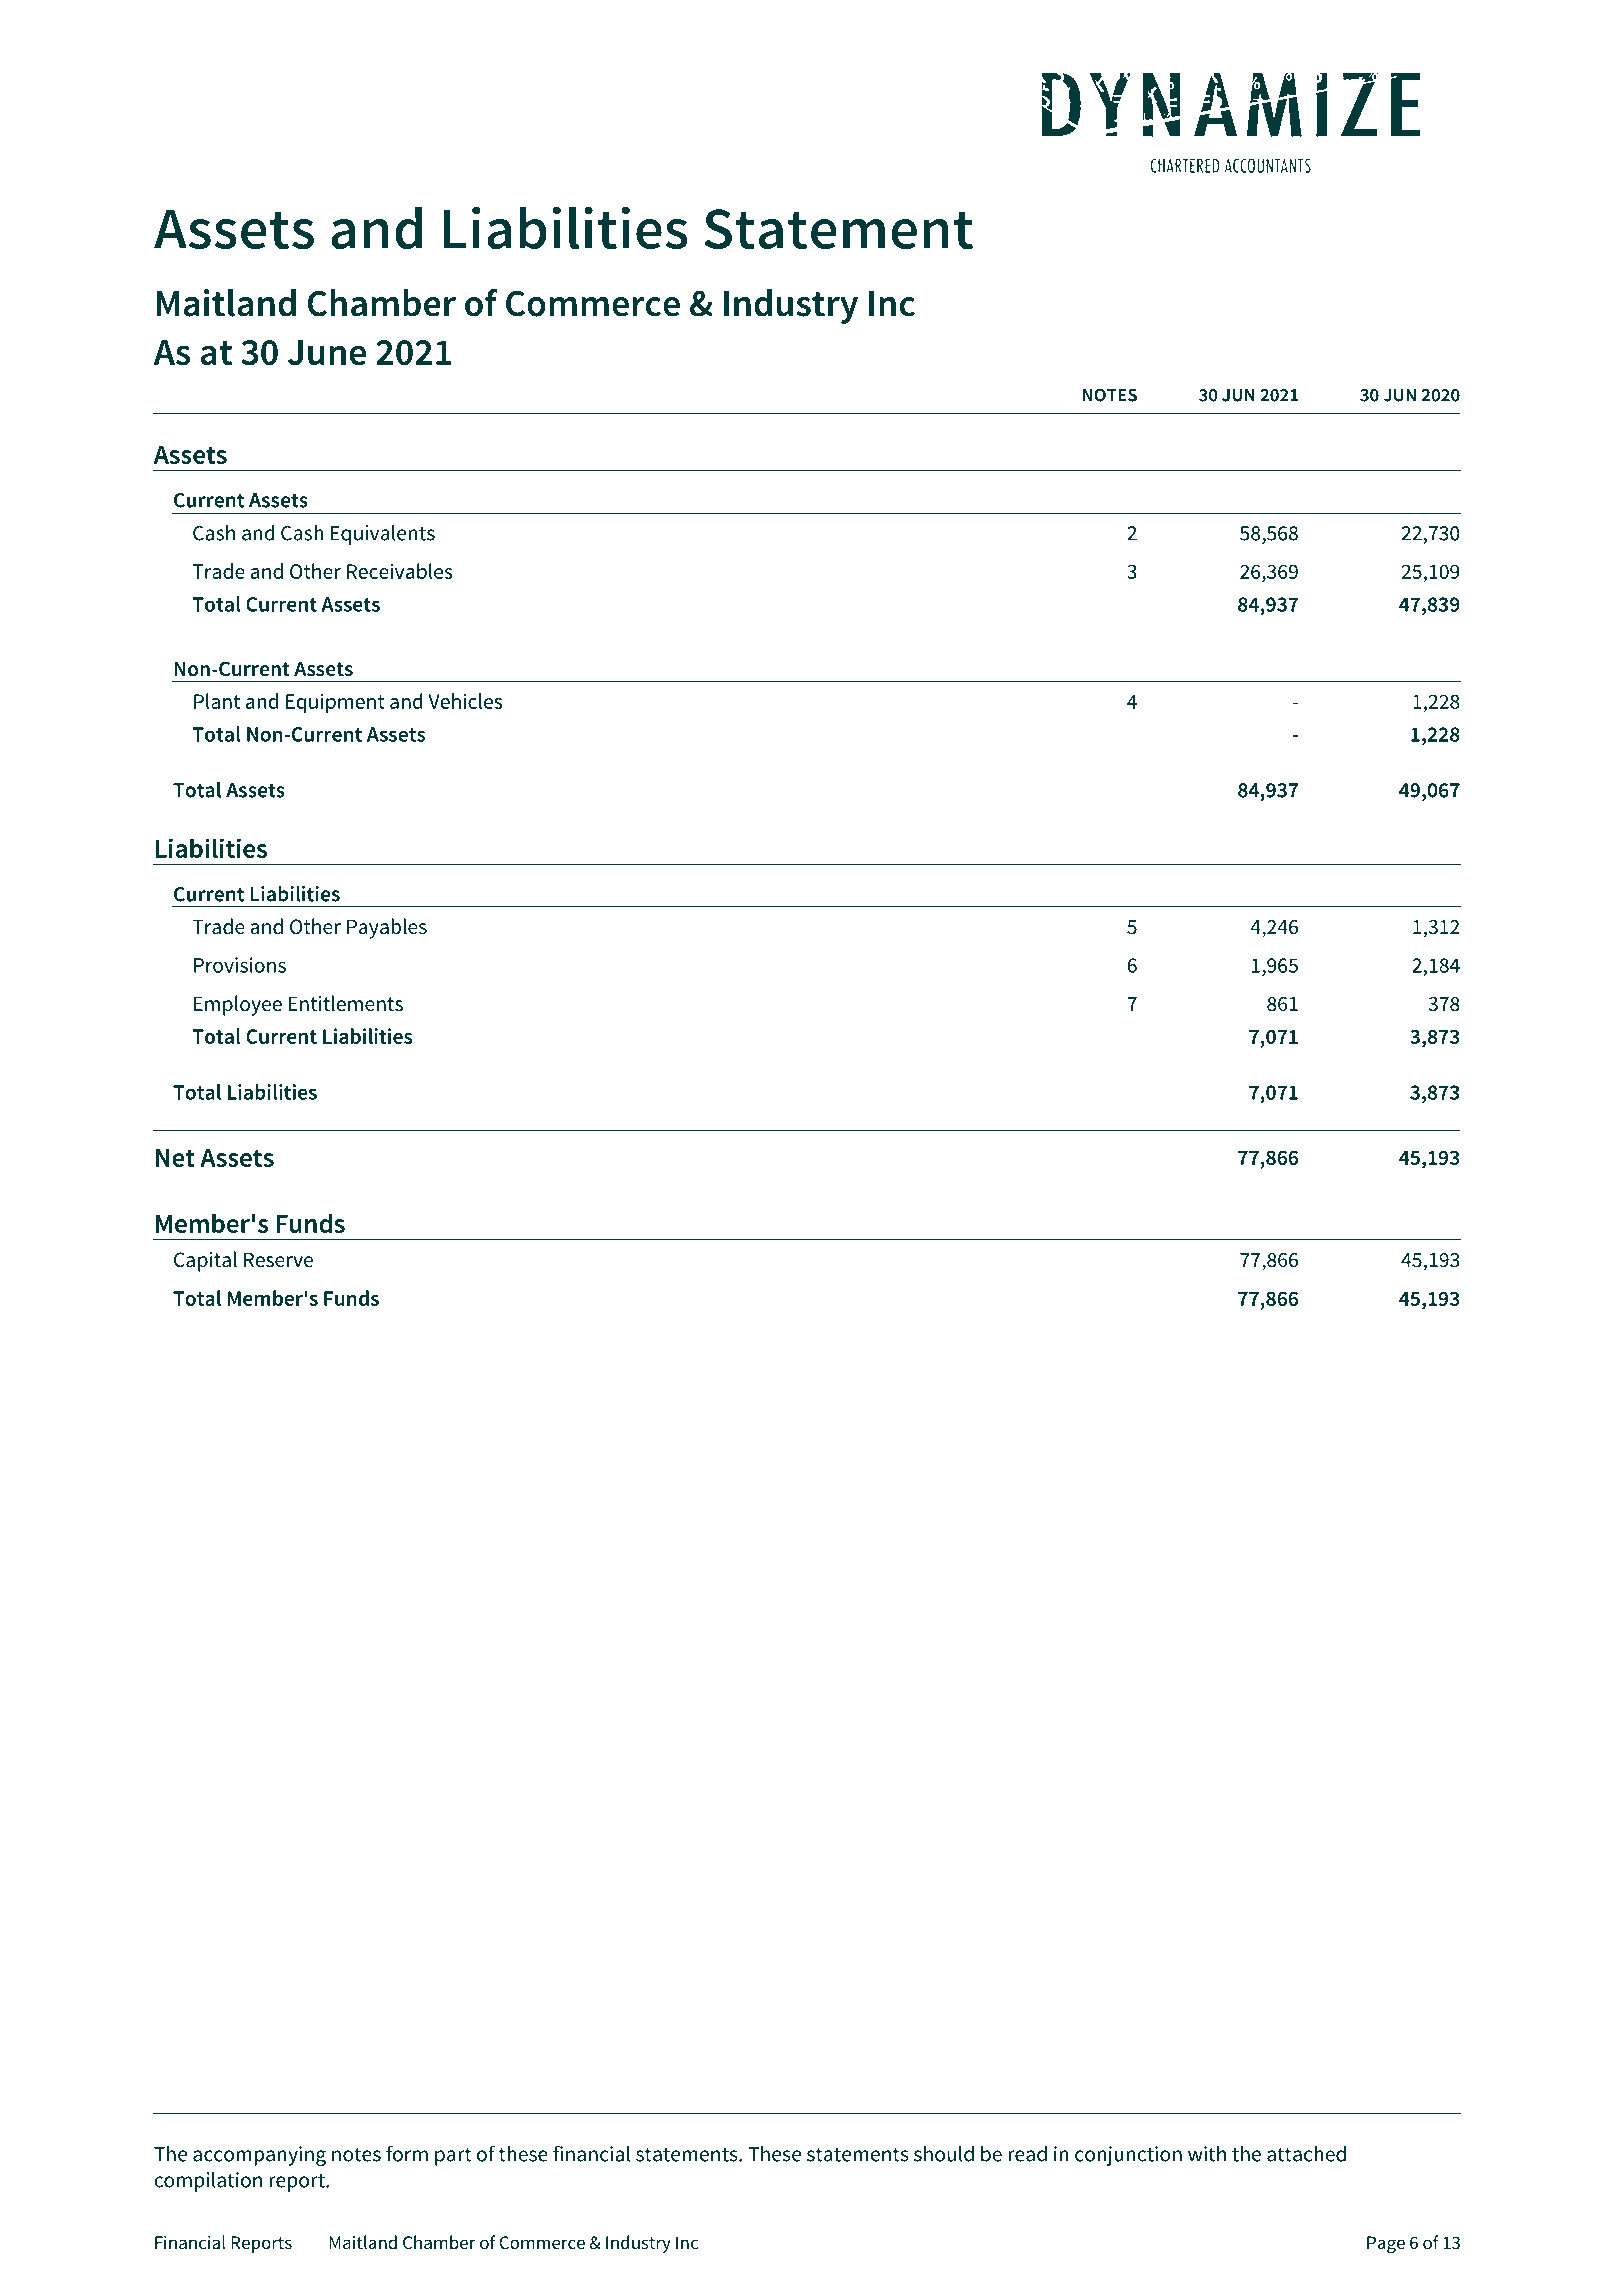  What do you see at coordinates (327, 352) in the screenshot?
I see `June` at bounding box center [327, 352].
